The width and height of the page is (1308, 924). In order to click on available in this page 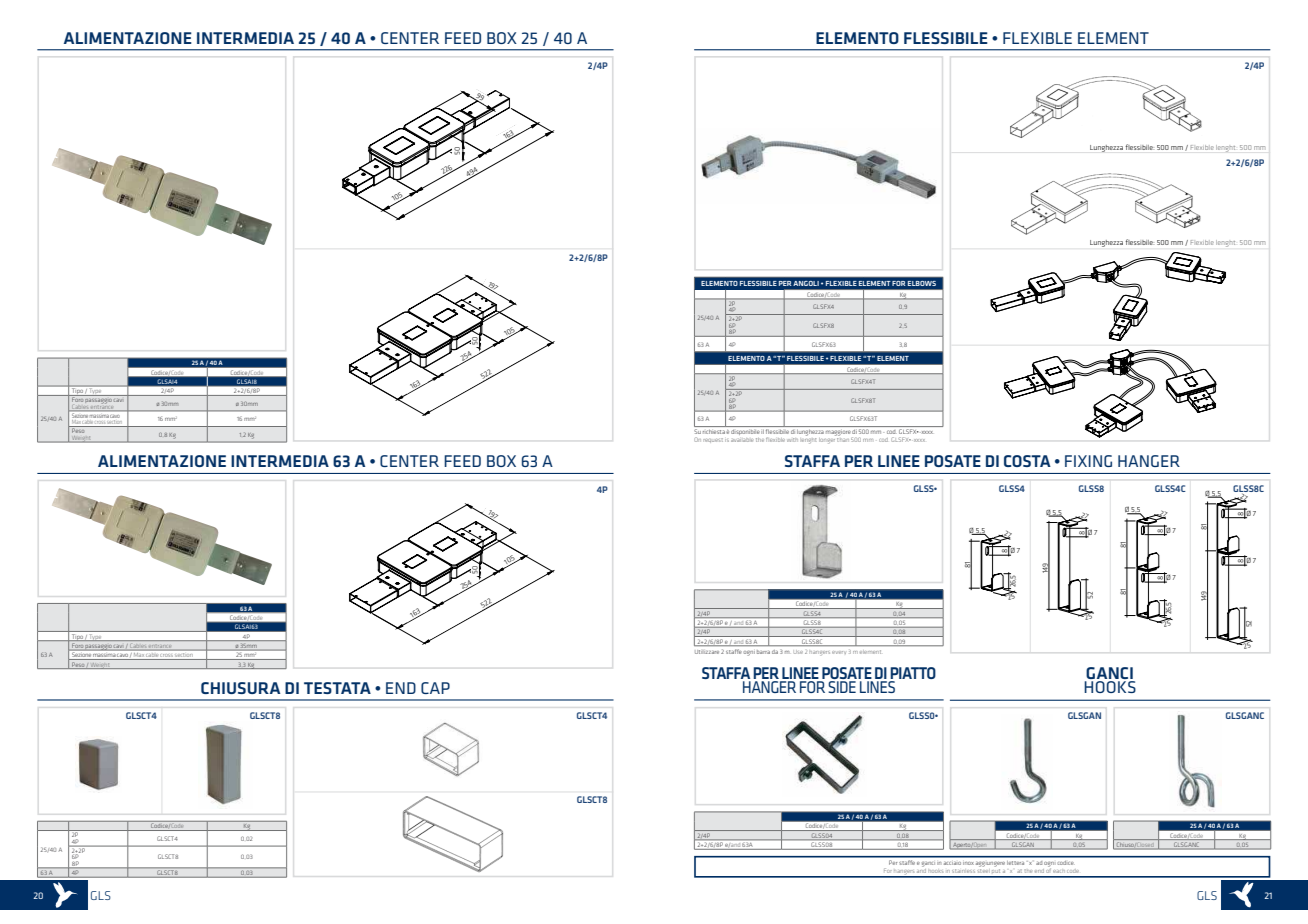, I will do `click(742, 440)`.
